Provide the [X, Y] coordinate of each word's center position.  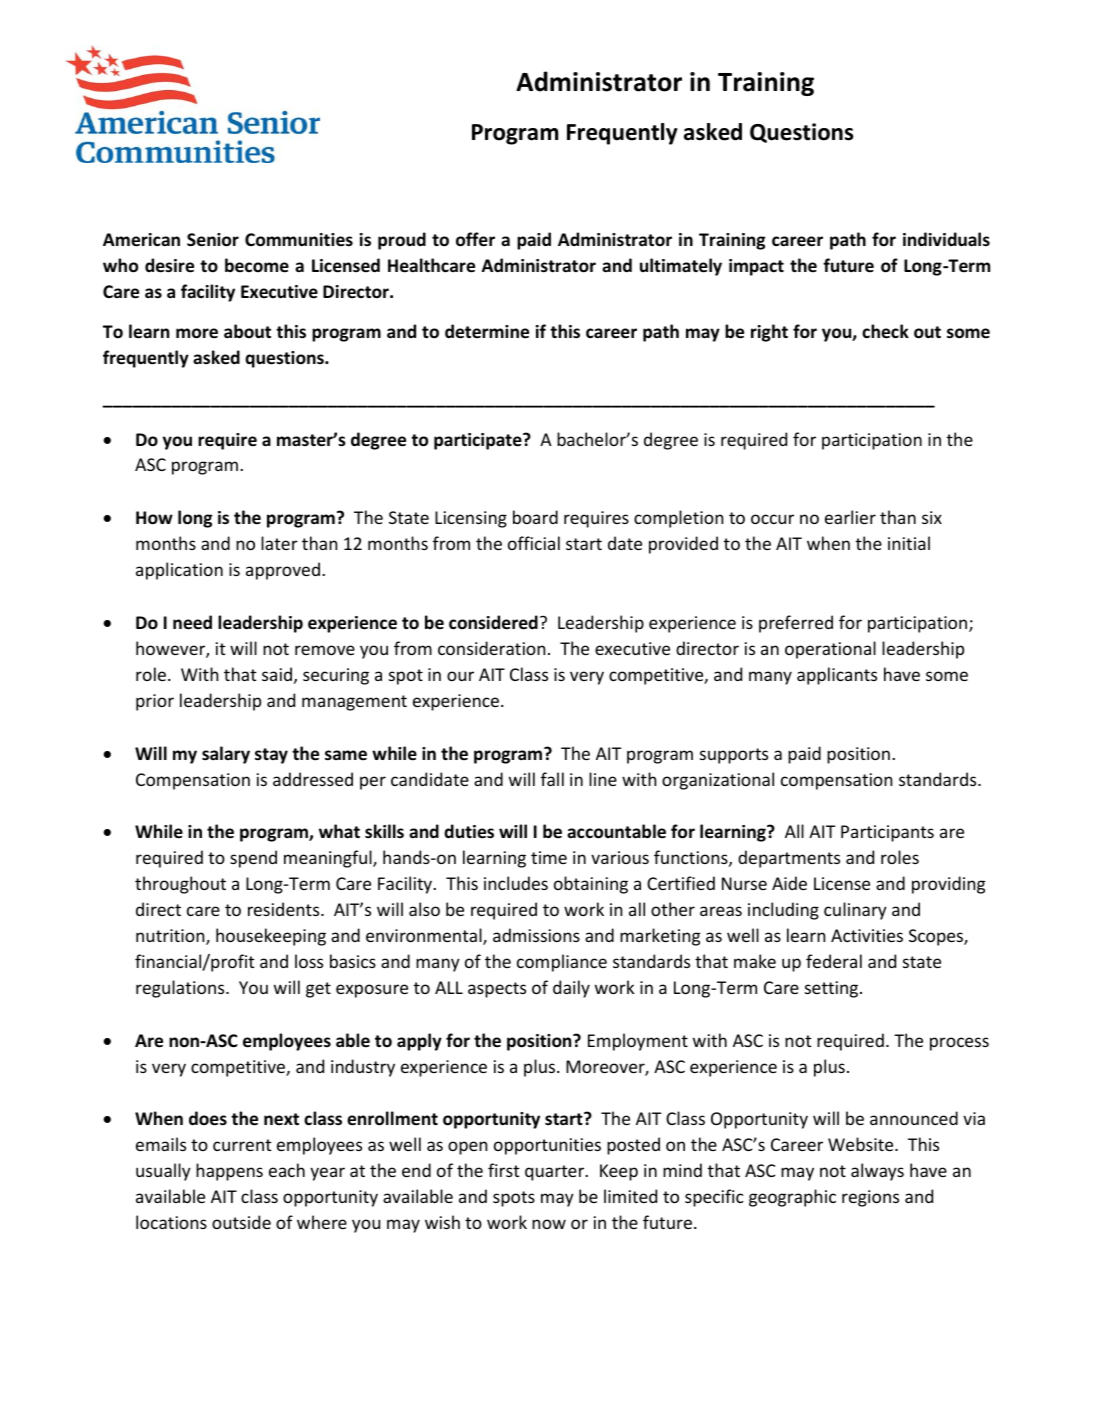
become [257, 265]
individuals [946, 239]
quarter [556, 1173]
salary [226, 755]
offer [475, 239]
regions [870, 1198]
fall [552, 779]
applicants [837, 676]
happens [229, 1172]
